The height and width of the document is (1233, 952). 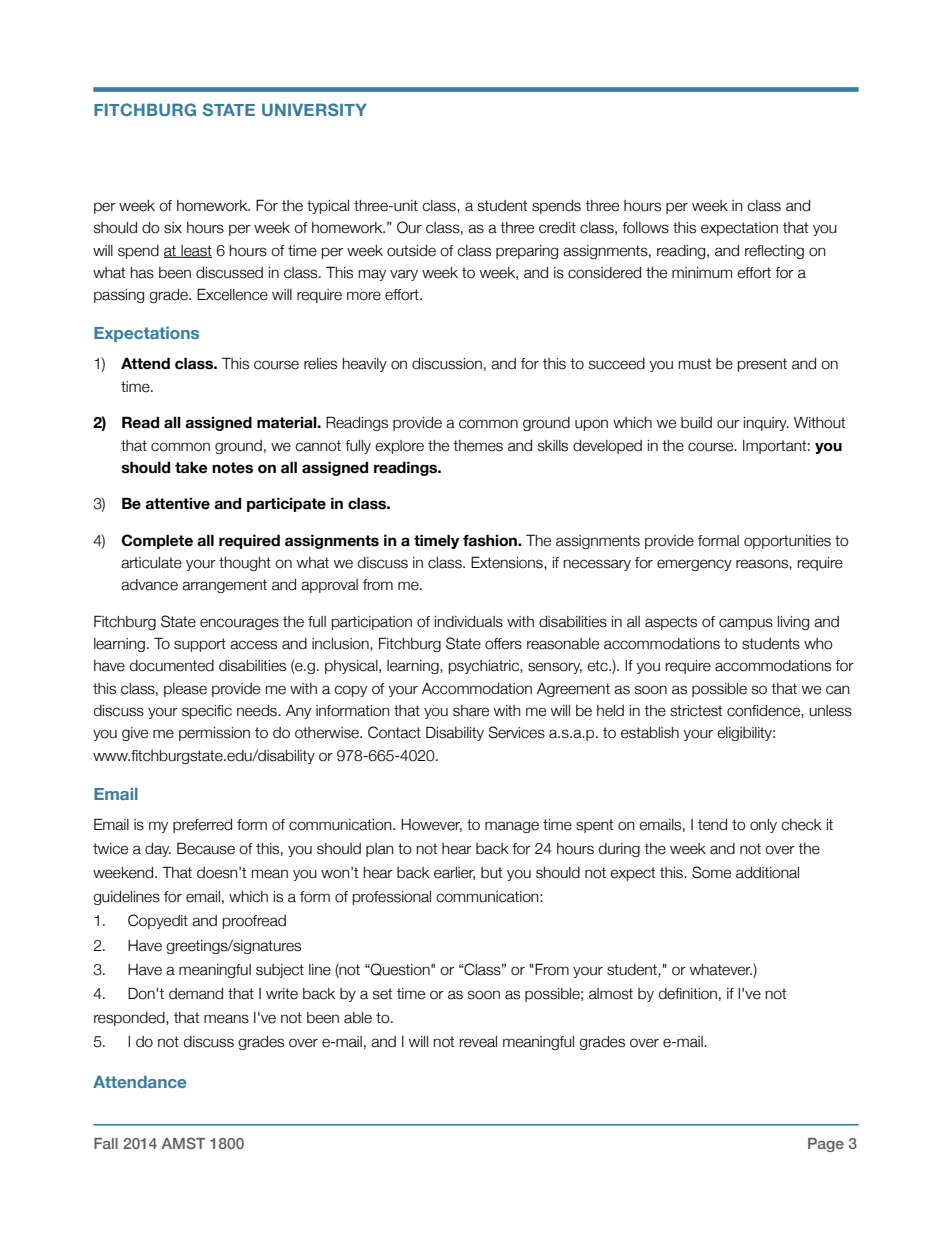 What do you see at coordinates (746, 624) in the document?
I see `campus` at bounding box center [746, 624].
